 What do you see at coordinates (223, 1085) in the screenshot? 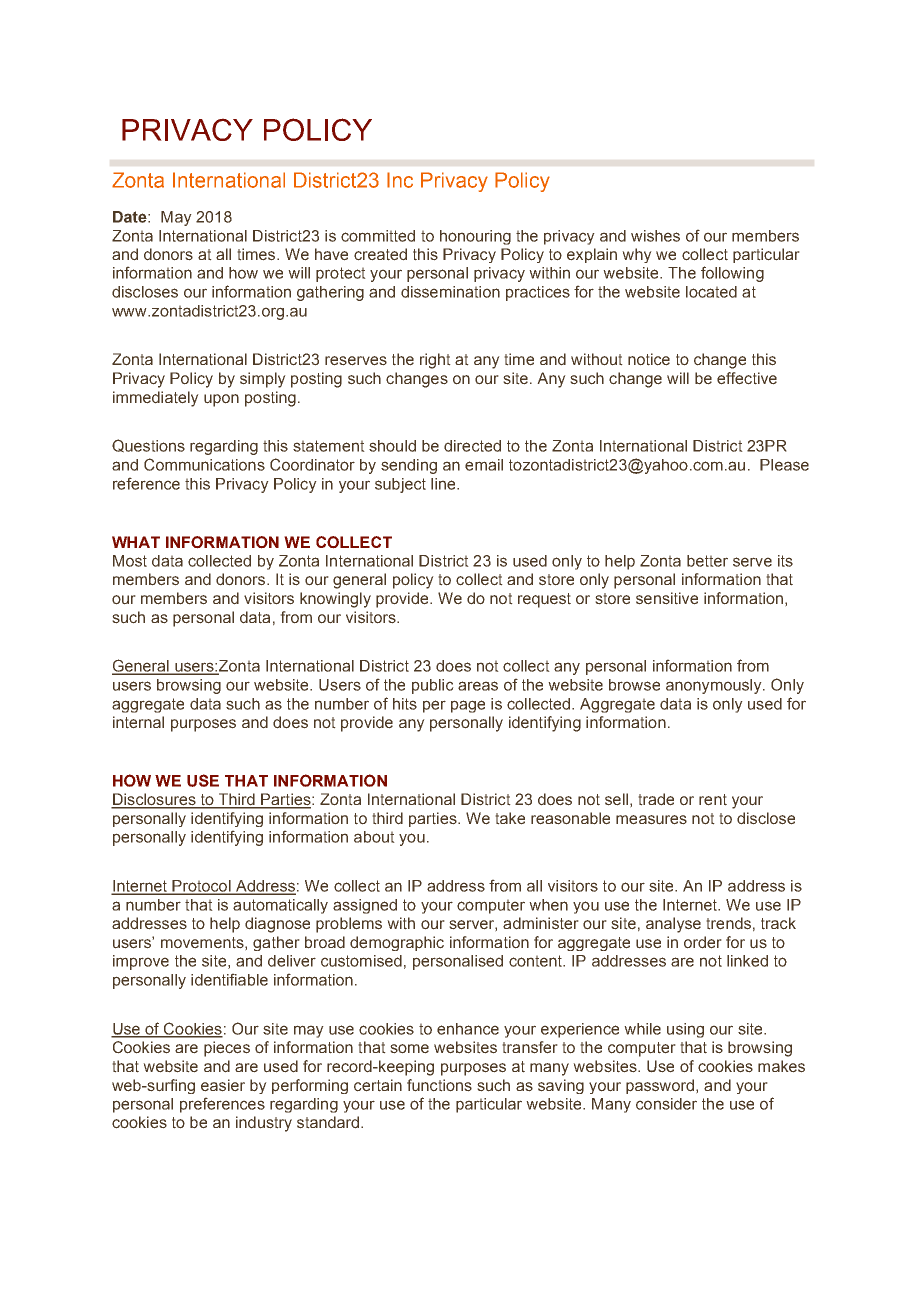
I see `easier` at bounding box center [223, 1085].
